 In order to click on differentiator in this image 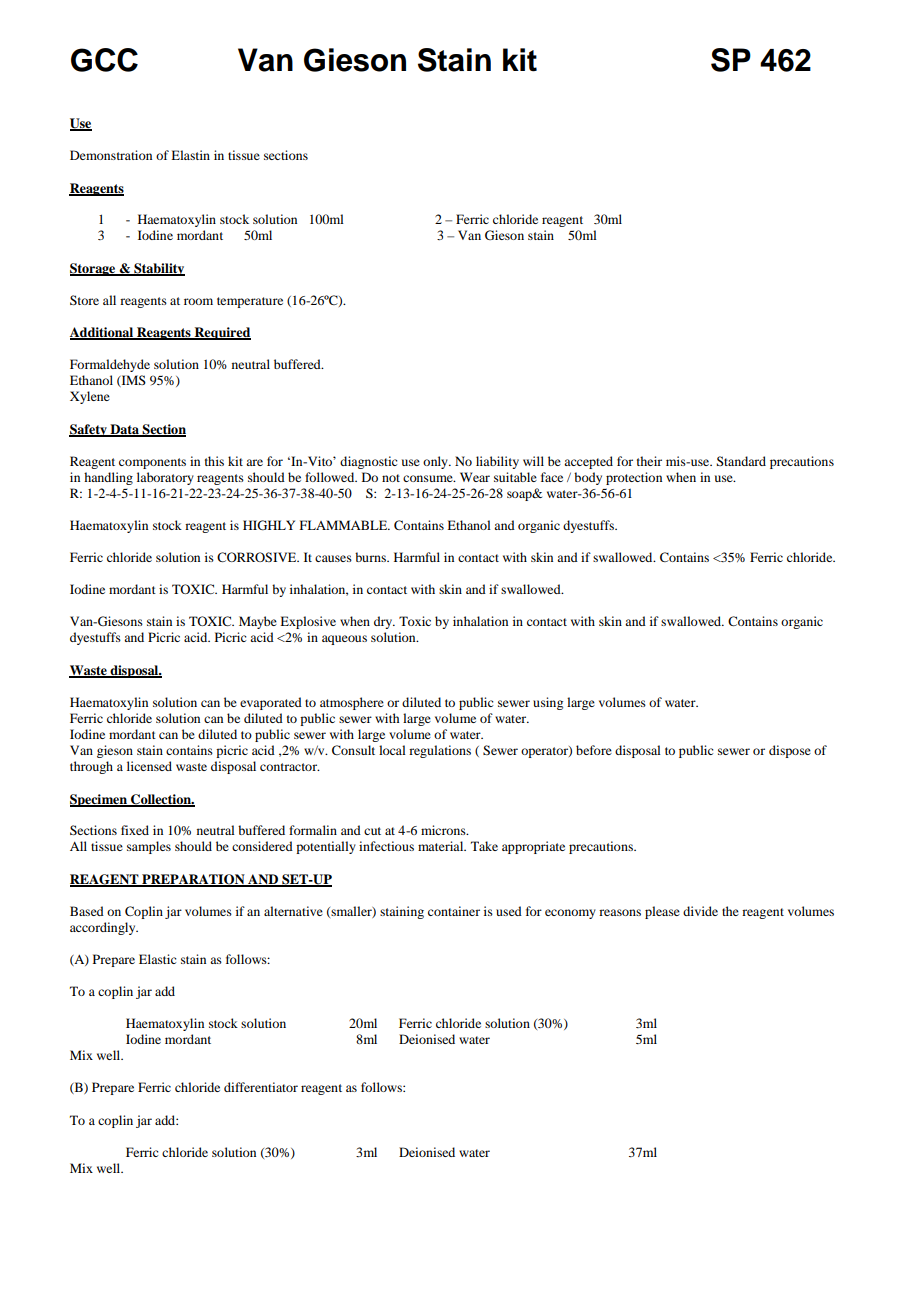, I will do `click(261, 1087)`.
